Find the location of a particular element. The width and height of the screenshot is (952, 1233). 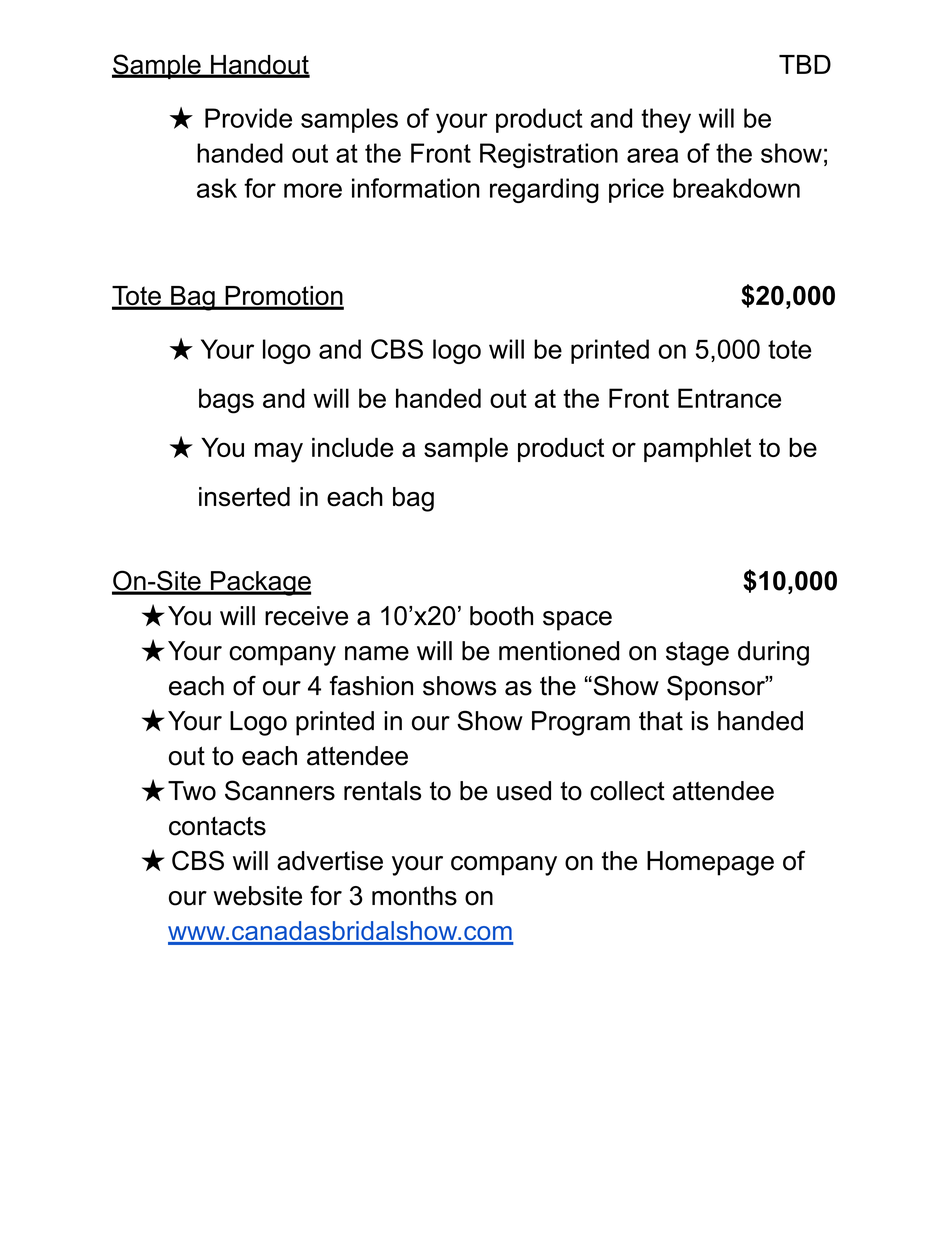

Handout is located at coordinates (259, 66).
